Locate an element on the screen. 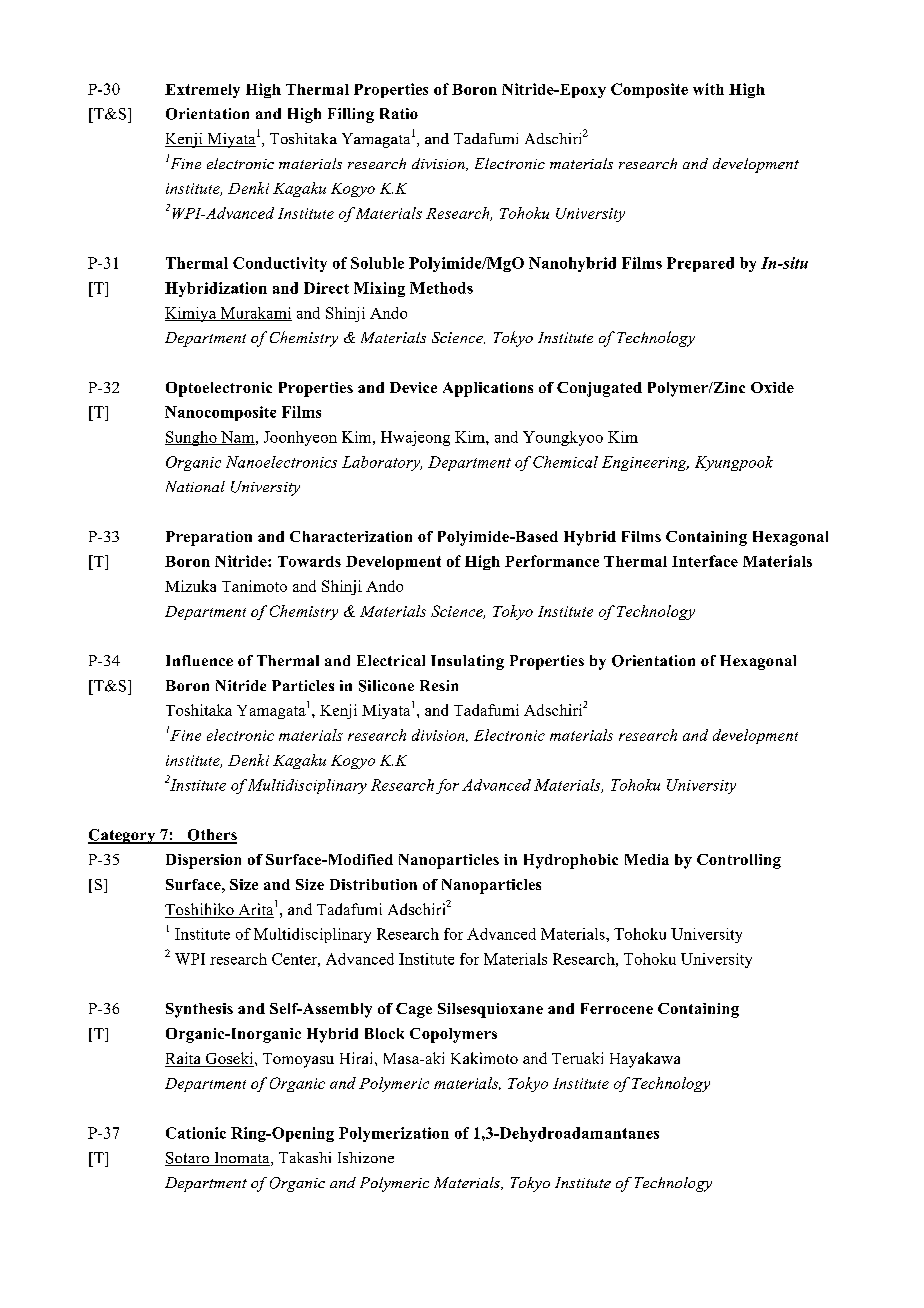  Kakimoto is located at coordinates (484, 1058).
